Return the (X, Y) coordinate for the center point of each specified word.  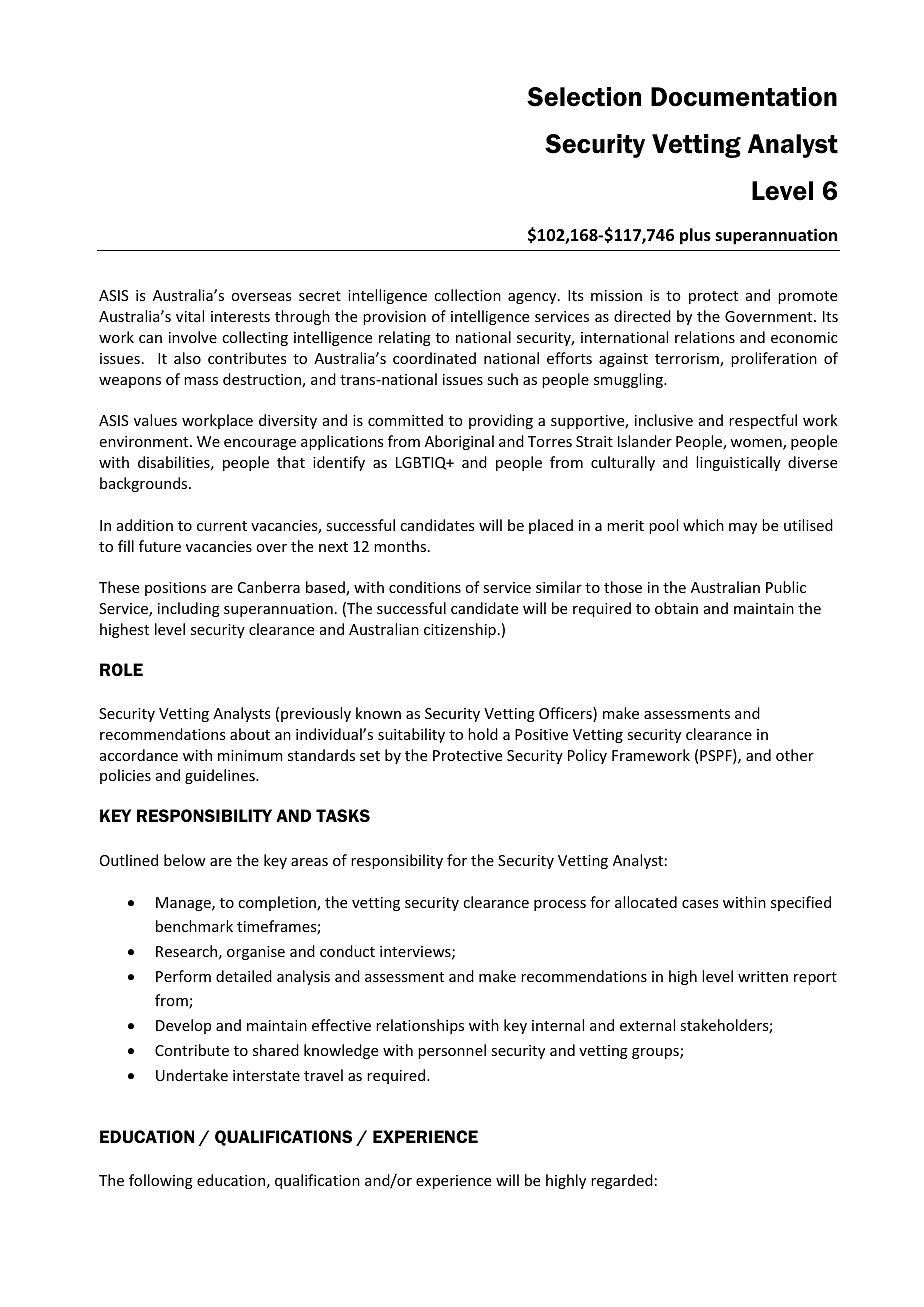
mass (201, 381)
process (560, 905)
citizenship (460, 630)
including (189, 609)
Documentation (744, 97)
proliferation (774, 359)
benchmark (194, 926)
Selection (584, 97)
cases (700, 904)
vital (190, 316)
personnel (452, 1051)
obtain (676, 608)
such (502, 379)
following (161, 1181)
